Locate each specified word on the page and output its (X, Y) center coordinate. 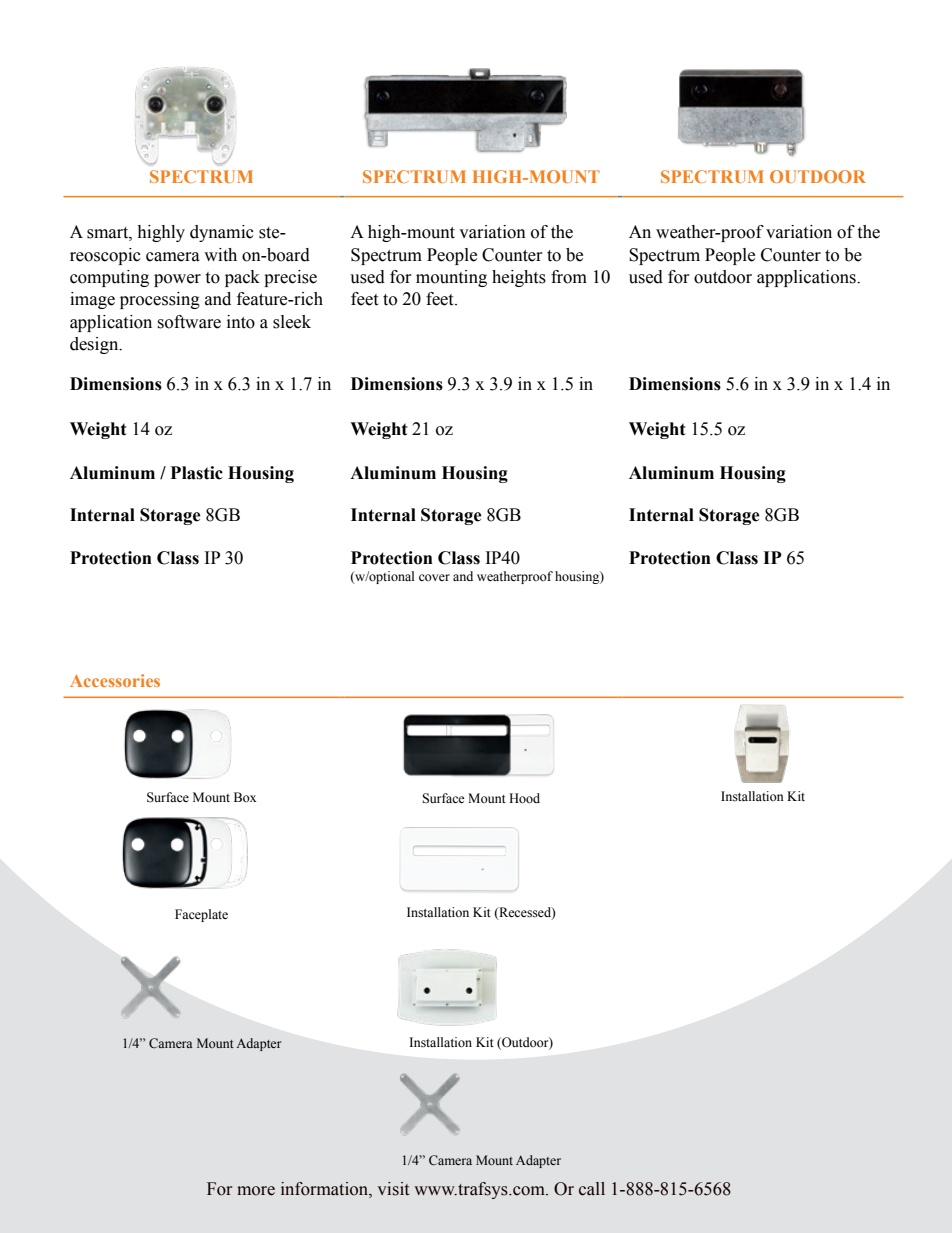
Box (245, 797)
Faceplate (201, 915)
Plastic (197, 473)
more (256, 1191)
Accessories (115, 680)
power (177, 280)
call (592, 1189)
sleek (292, 322)
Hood (524, 798)
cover (434, 577)
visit (393, 1189)
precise (290, 278)
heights (519, 278)
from (569, 277)
